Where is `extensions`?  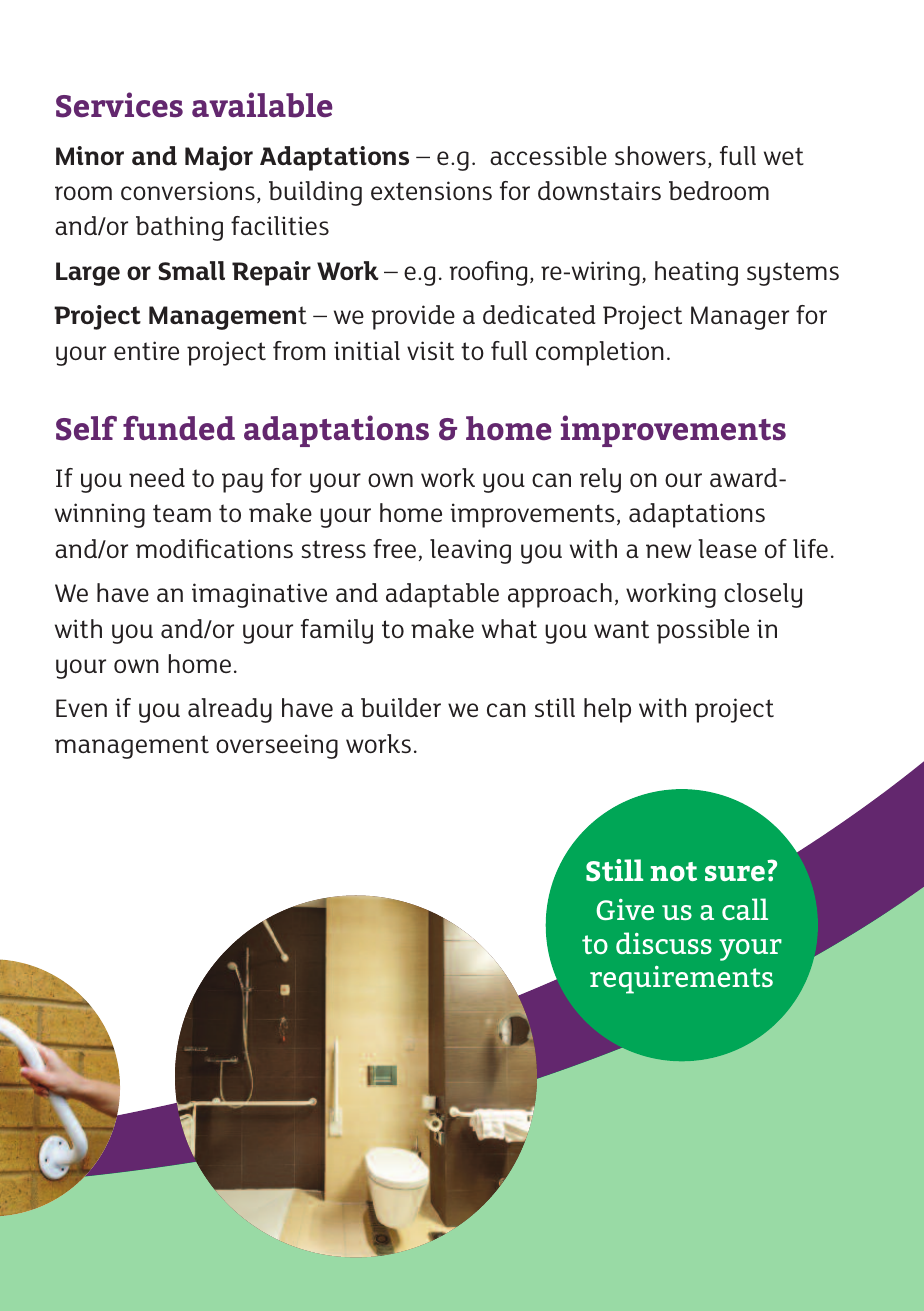 extensions is located at coordinates (431, 190).
